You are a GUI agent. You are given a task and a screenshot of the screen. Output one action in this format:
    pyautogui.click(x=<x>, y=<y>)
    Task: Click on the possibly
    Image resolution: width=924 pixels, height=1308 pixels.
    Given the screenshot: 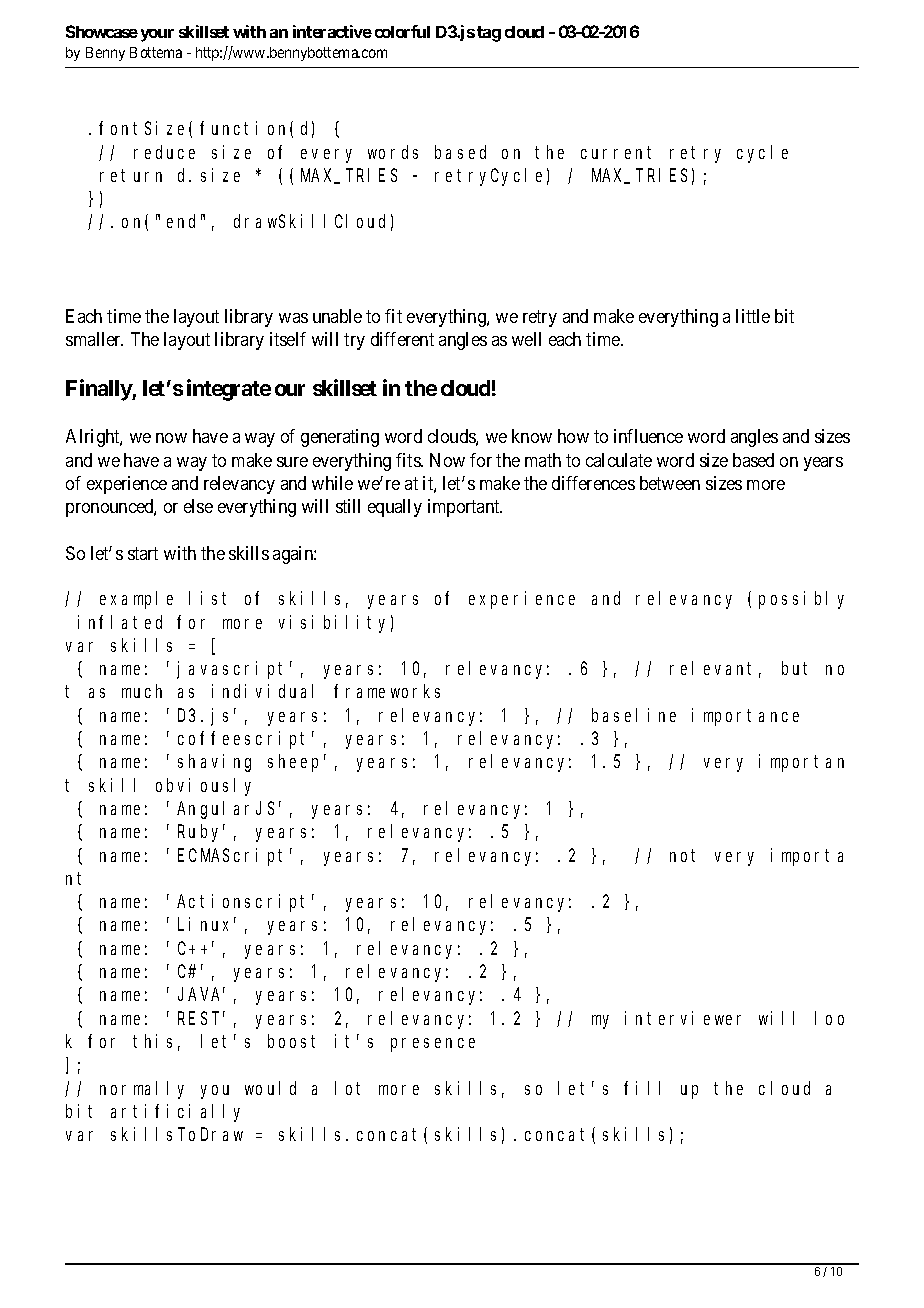 What is the action you would take?
    pyautogui.click(x=801, y=600)
